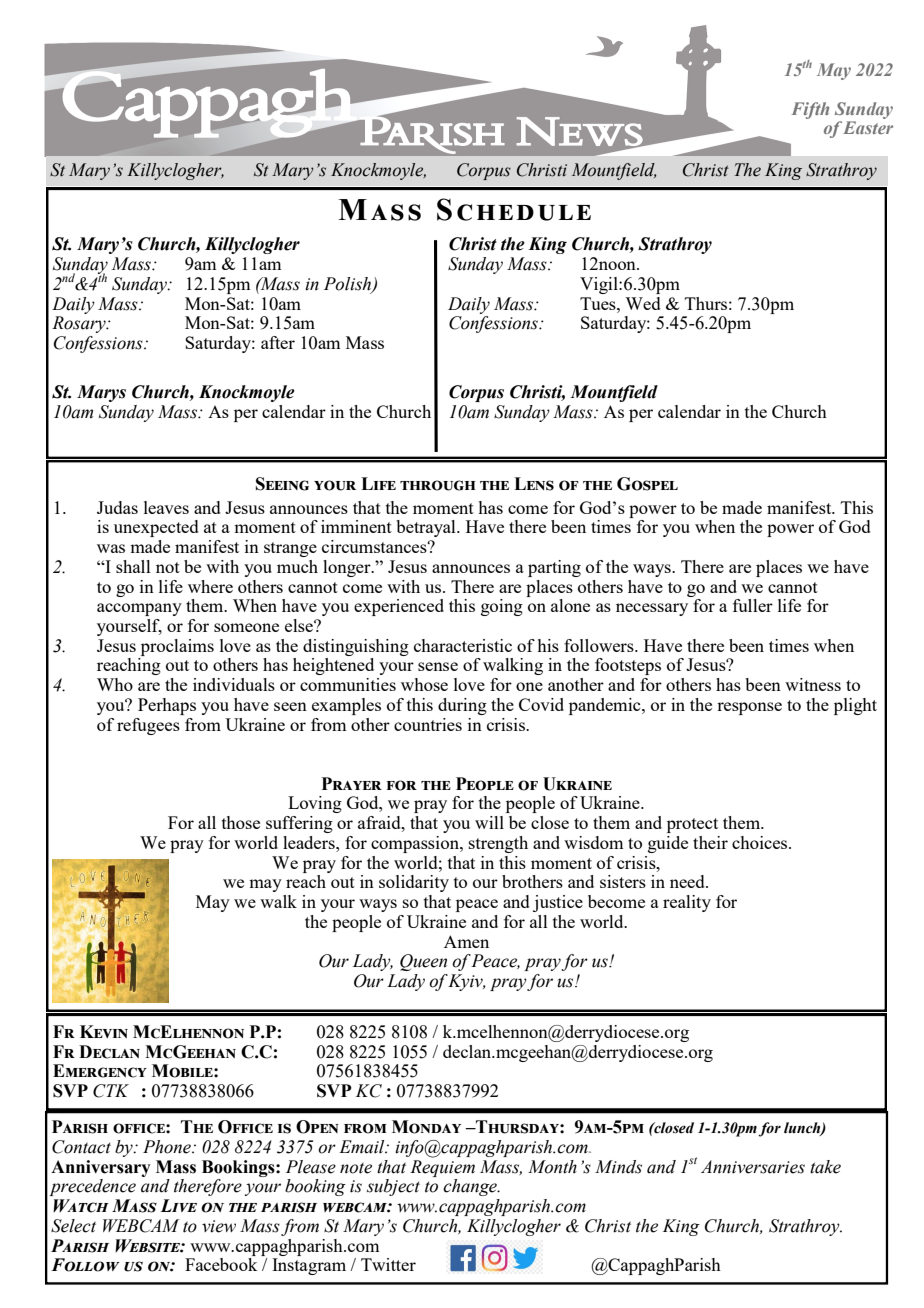 The width and height of the screenshot is (924, 1308). What do you see at coordinates (761, 842) in the screenshot?
I see `choices` at bounding box center [761, 842].
